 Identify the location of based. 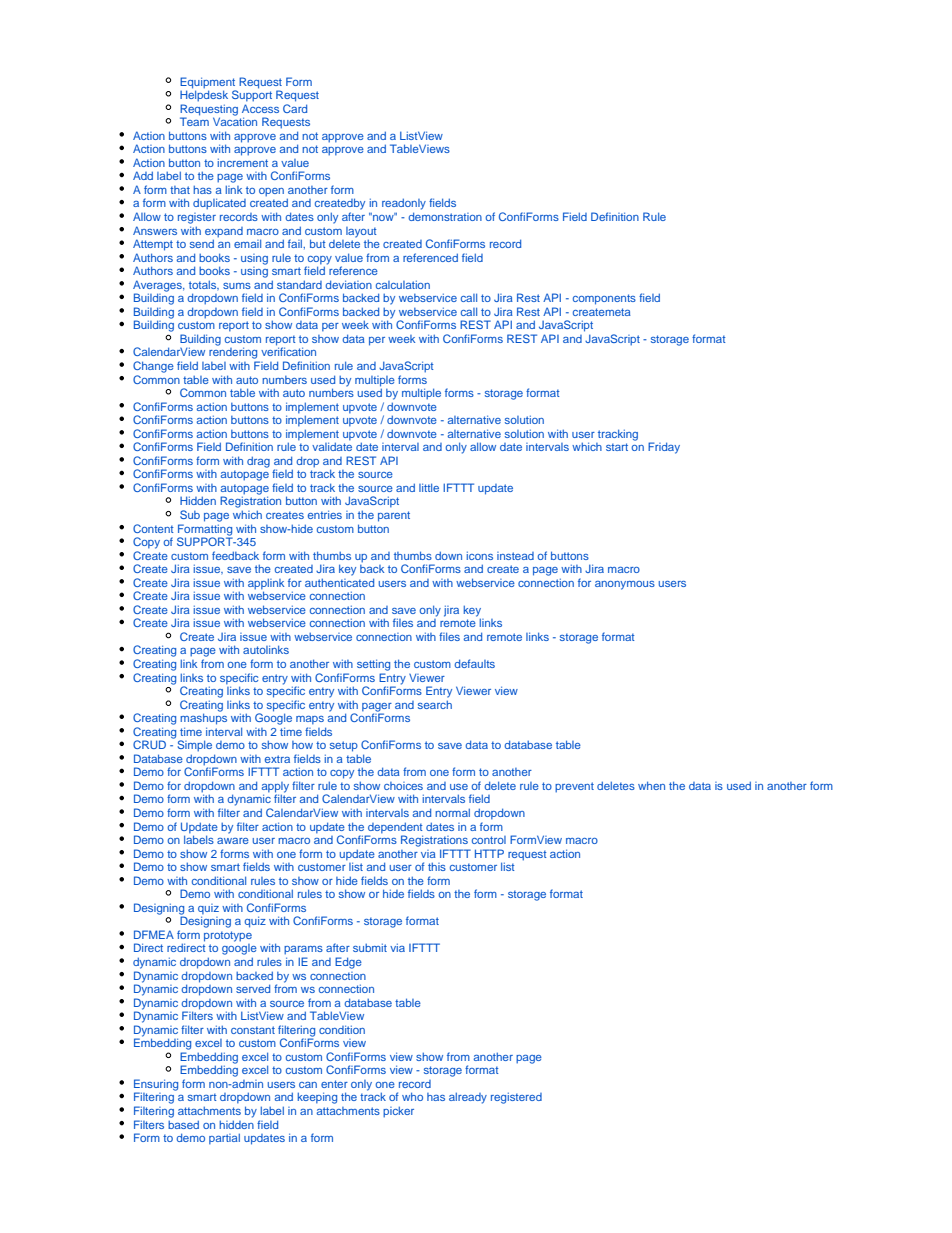
(183, 1124).
